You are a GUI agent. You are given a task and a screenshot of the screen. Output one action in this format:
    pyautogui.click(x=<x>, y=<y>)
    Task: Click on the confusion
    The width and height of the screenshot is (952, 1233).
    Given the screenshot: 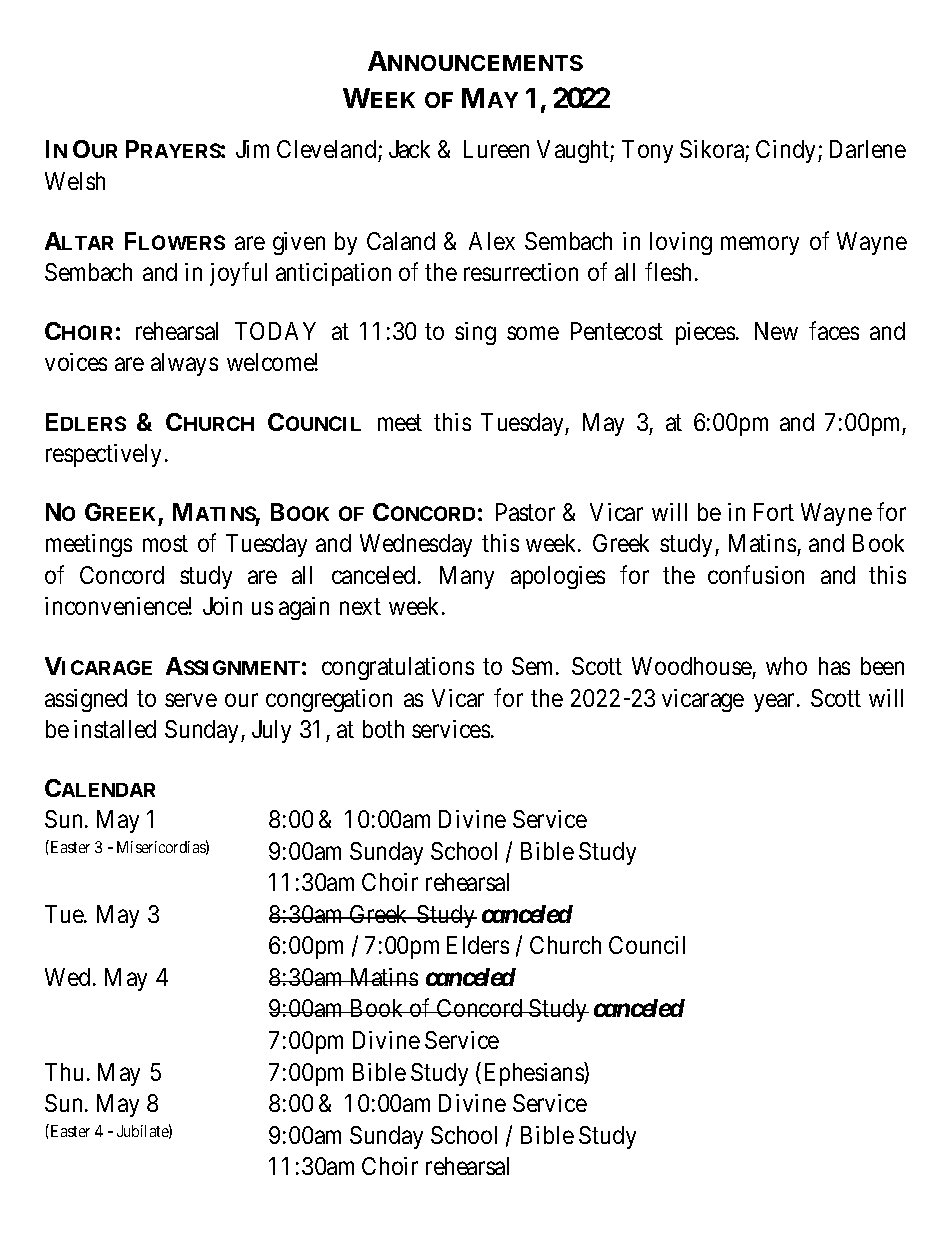 What is the action you would take?
    pyautogui.click(x=756, y=574)
